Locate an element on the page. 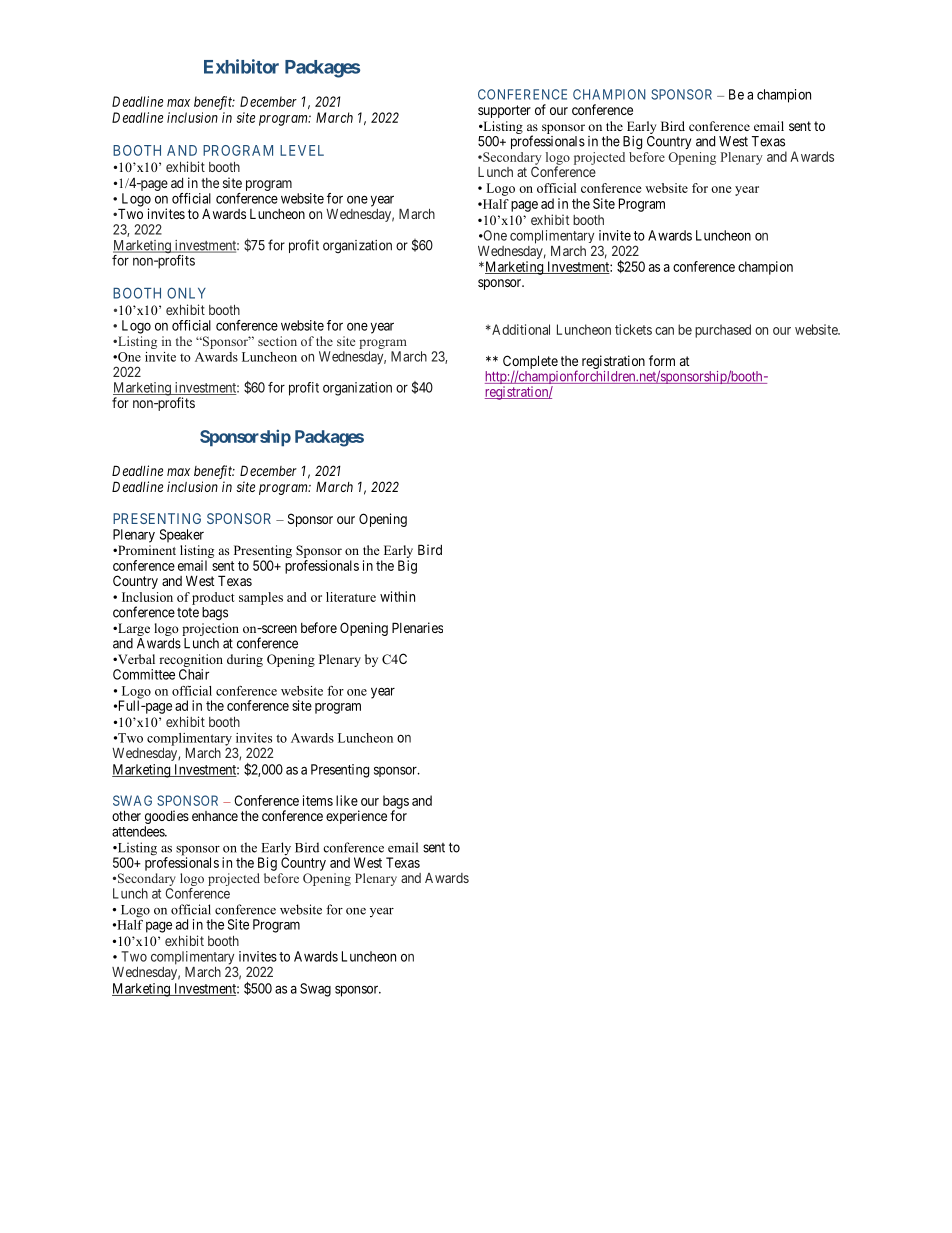 The height and width of the document is (1233, 952). tickets is located at coordinates (633, 329).
